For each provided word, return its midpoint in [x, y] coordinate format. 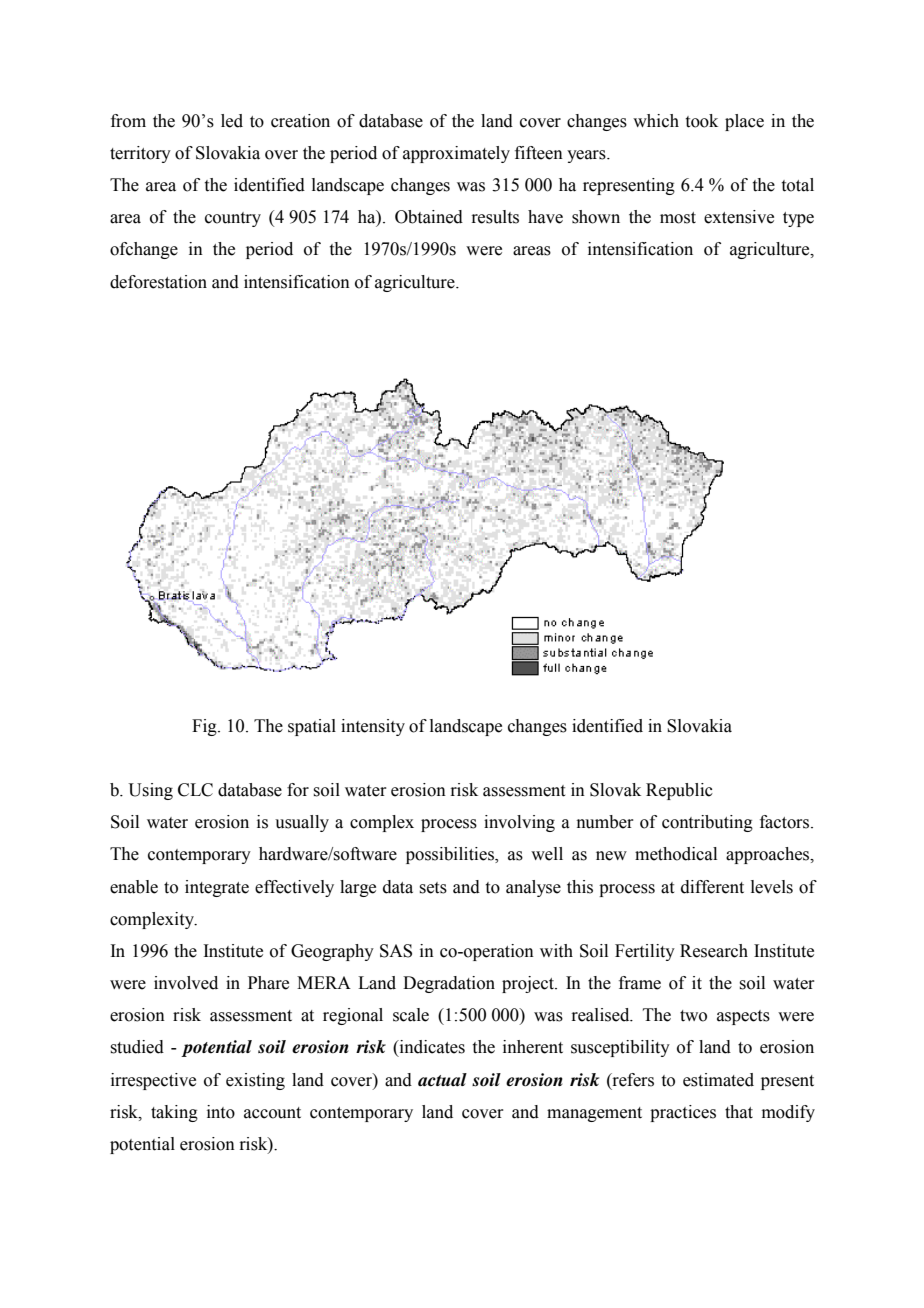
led [232, 121]
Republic [679, 791]
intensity [373, 727]
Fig [205, 727]
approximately [456, 154]
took [702, 121]
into [221, 1112]
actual [442, 1080]
